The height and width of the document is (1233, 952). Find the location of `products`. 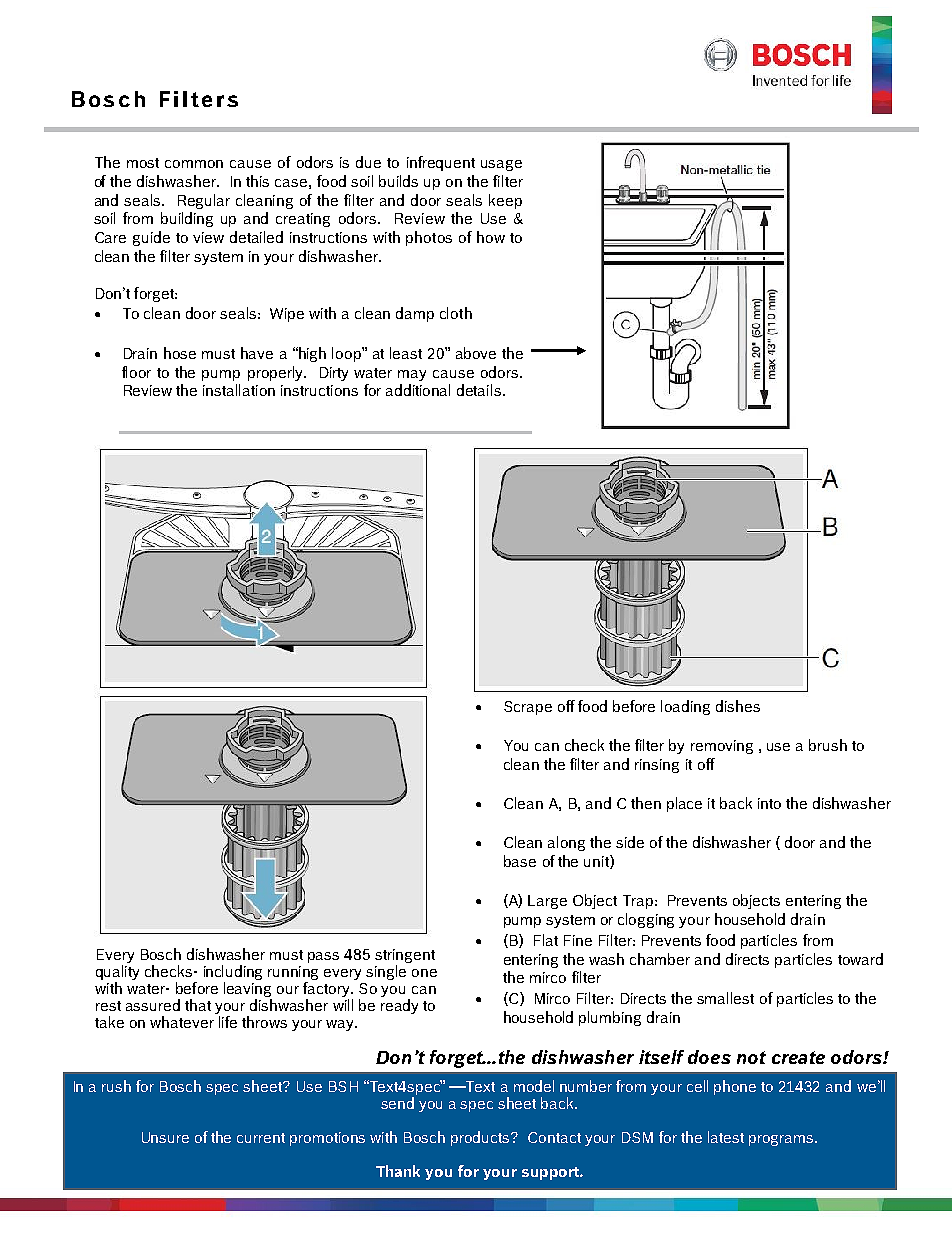

products is located at coordinates (481, 1138).
